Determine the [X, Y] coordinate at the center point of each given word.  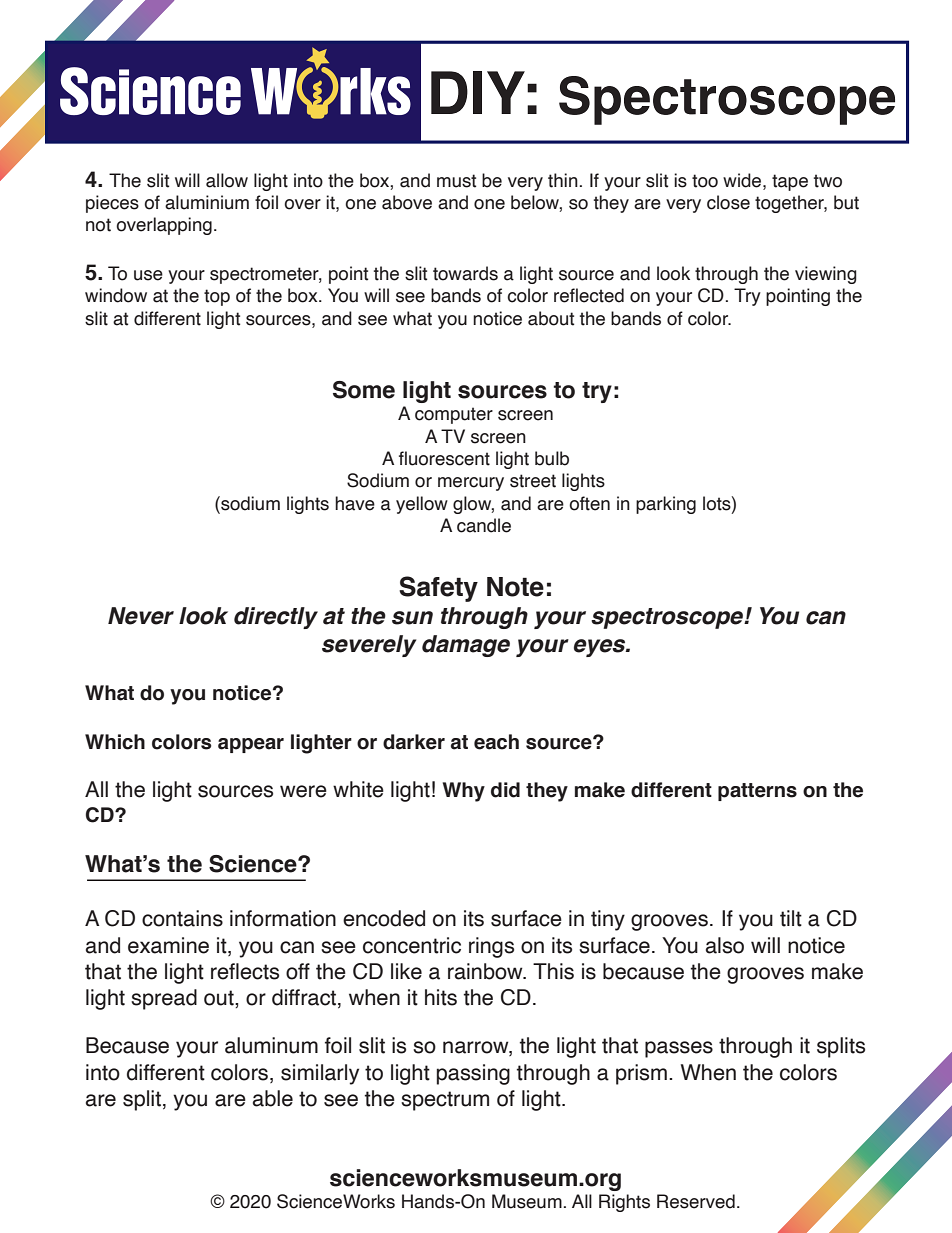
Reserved [696, 1201]
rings [491, 947]
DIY [478, 92]
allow [227, 180]
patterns [757, 792]
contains [182, 918]
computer [454, 415]
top [217, 297]
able [273, 1098]
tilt [791, 918]
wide [743, 180]
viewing [826, 275]
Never [141, 616]
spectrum [445, 1101]
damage [466, 646]
